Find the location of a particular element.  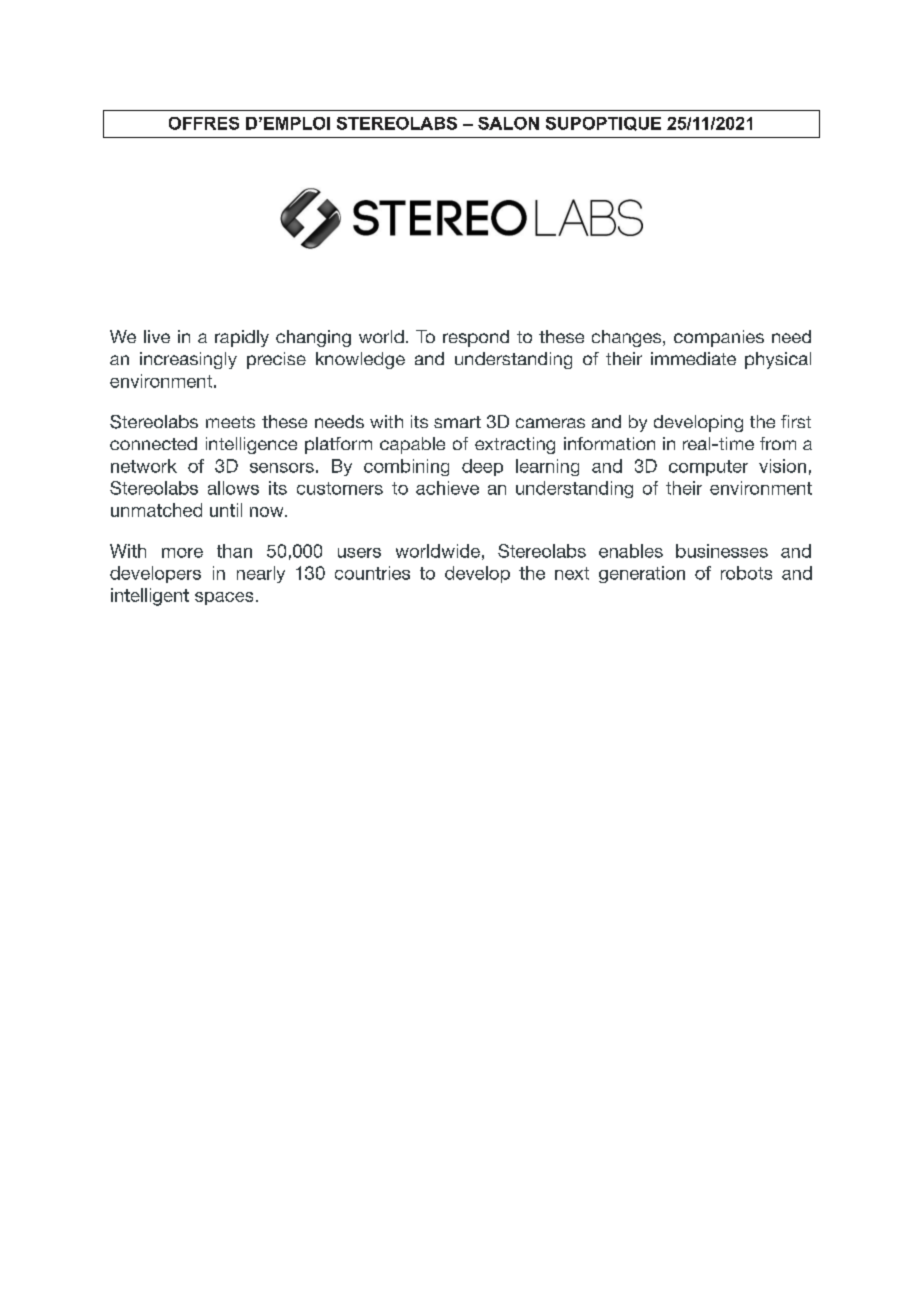

SALON is located at coordinates (508, 123).
